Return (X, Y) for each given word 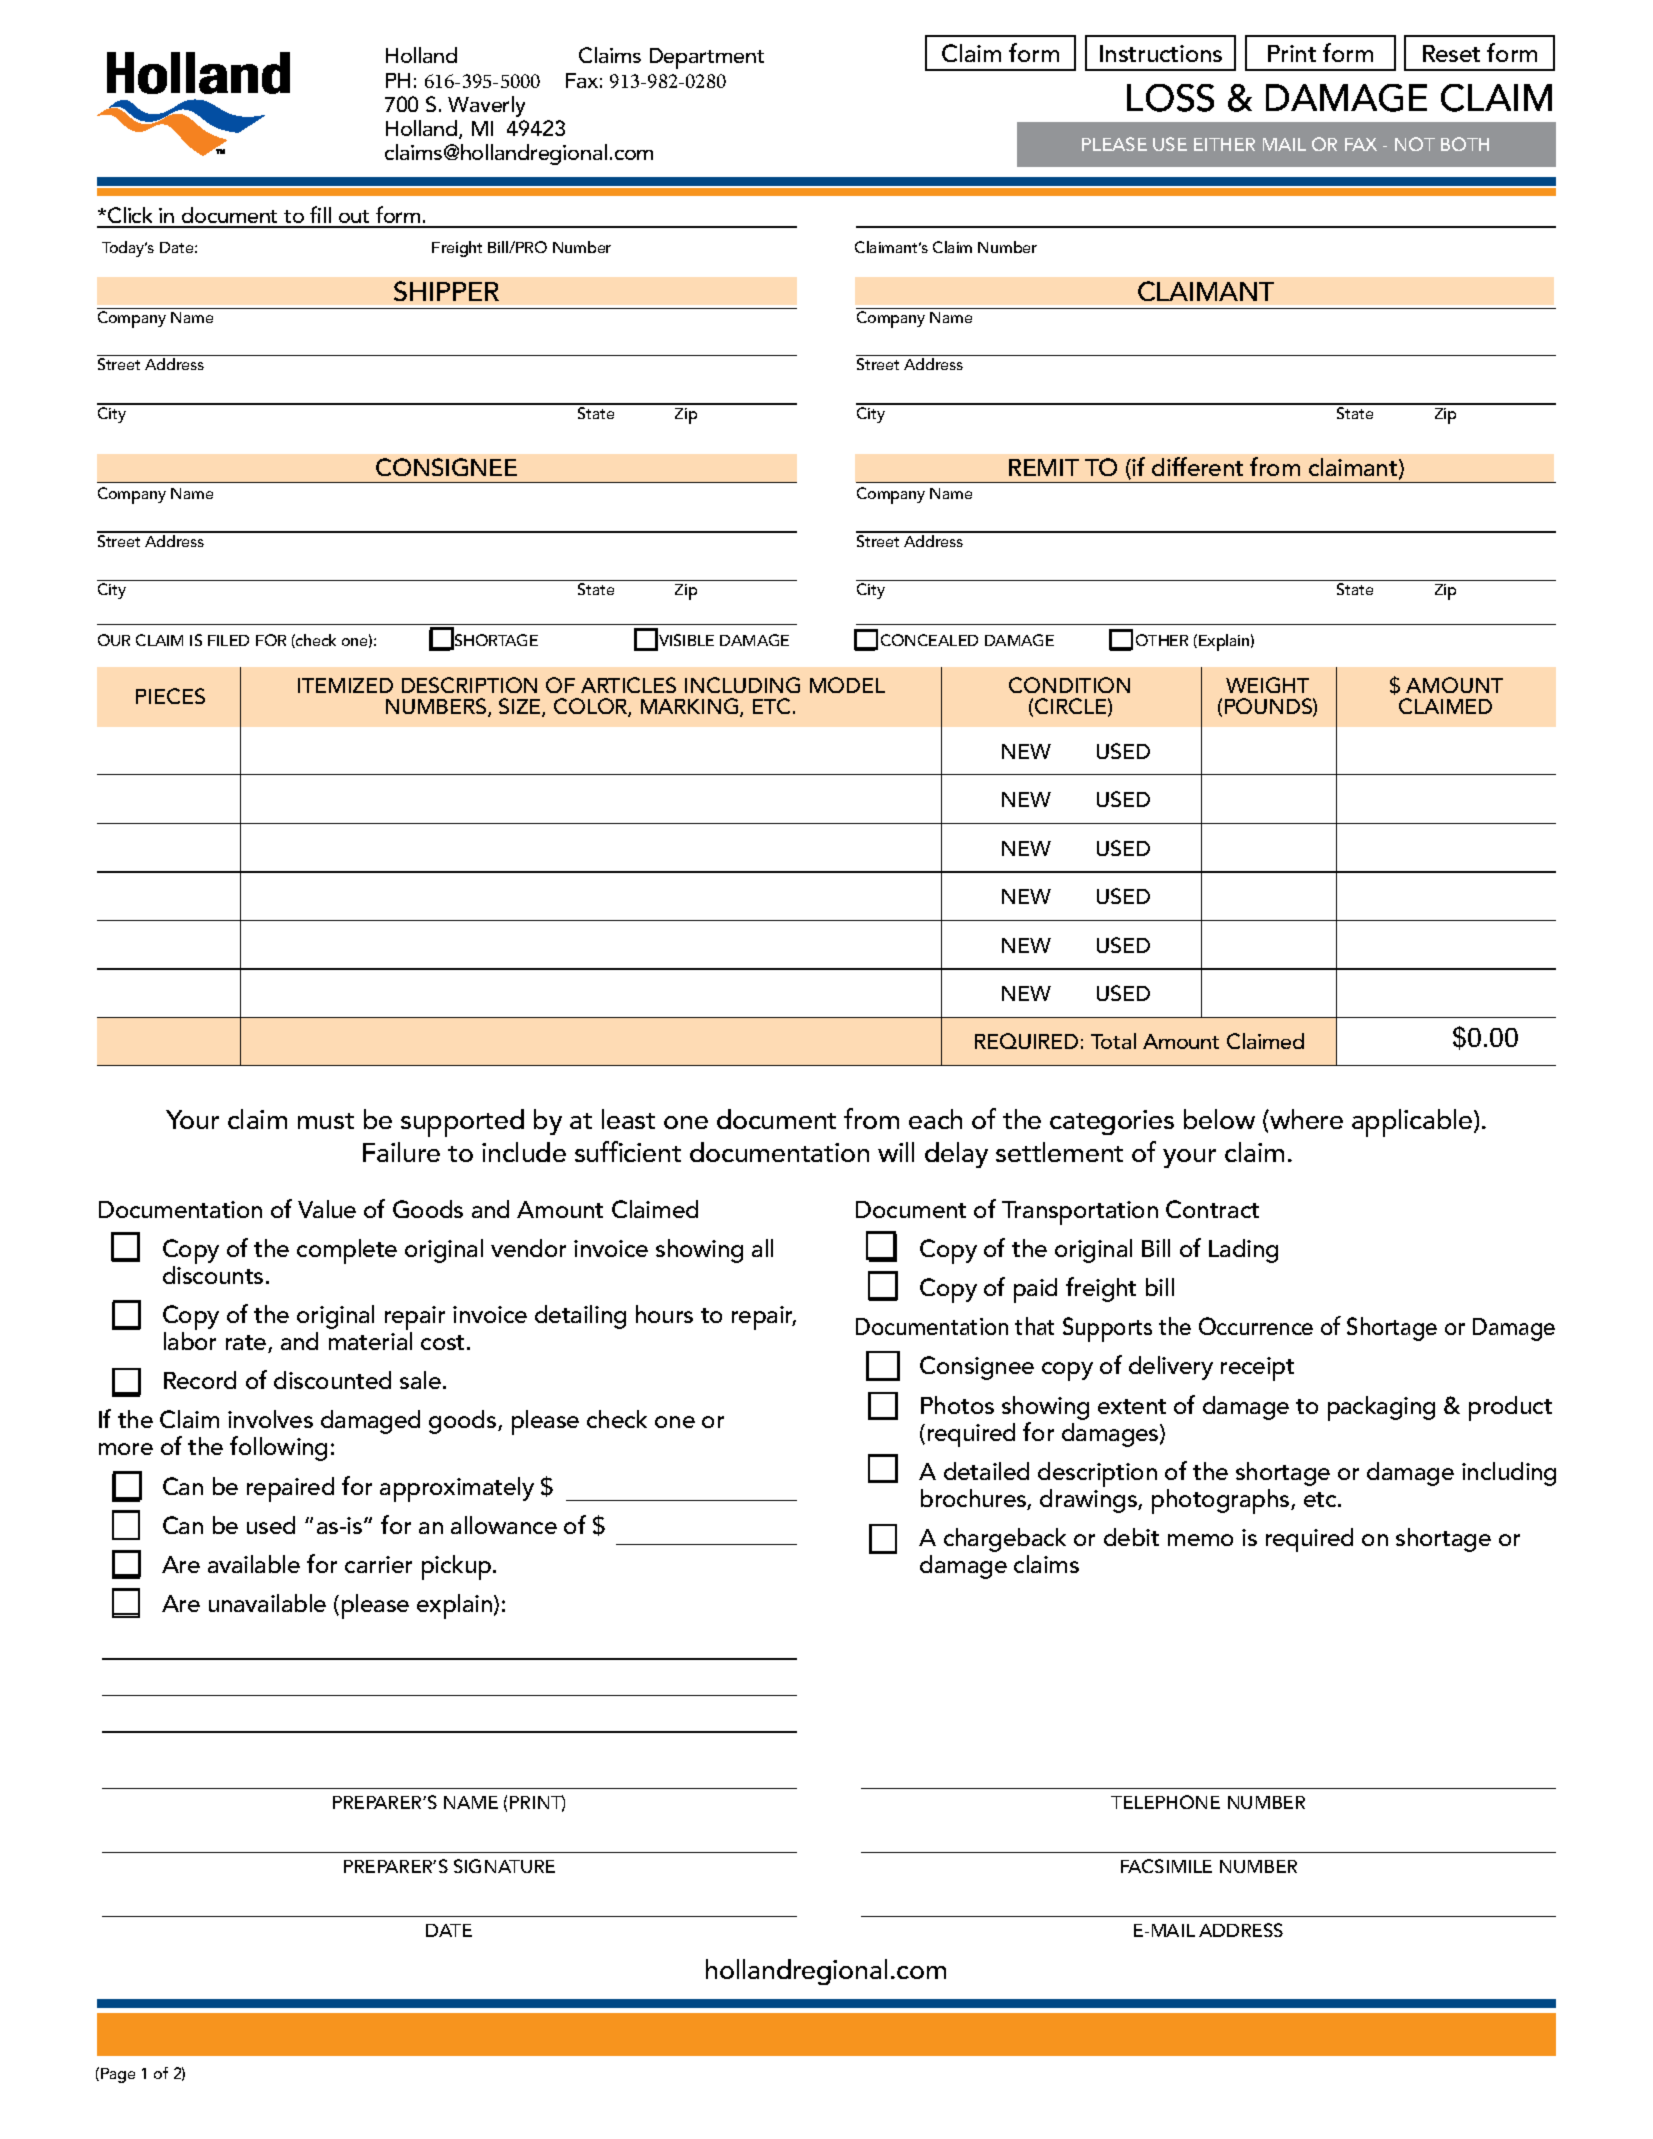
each (935, 1119)
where (1305, 1119)
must (326, 1121)
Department (707, 58)
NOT (1415, 144)
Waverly (486, 106)
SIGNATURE (504, 1866)
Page (118, 2075)
